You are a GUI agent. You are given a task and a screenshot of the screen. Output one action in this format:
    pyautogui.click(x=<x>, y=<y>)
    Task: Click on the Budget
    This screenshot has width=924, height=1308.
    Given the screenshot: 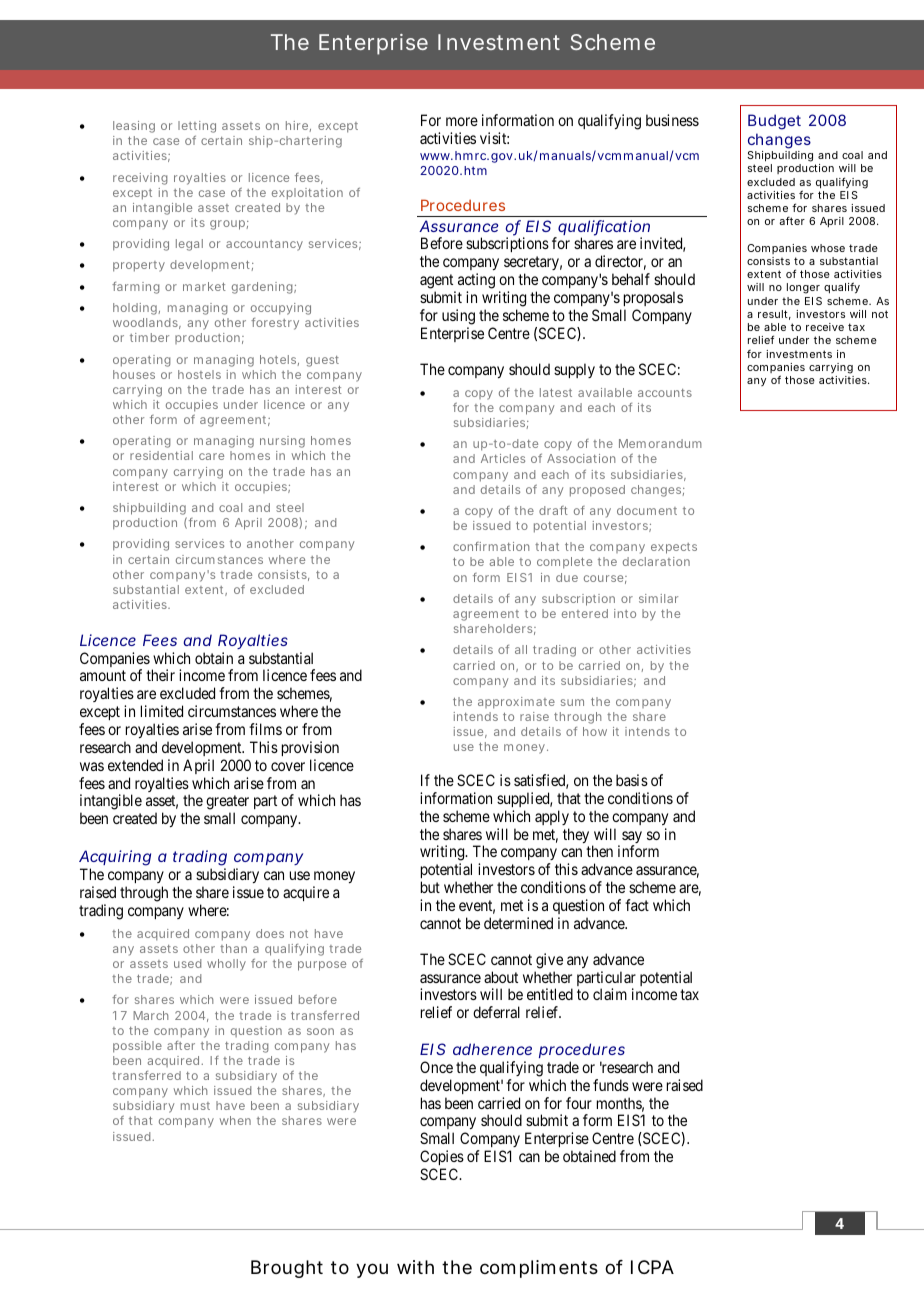 What is the action you would take?
    pyautogui.click(x=774, y=122)
